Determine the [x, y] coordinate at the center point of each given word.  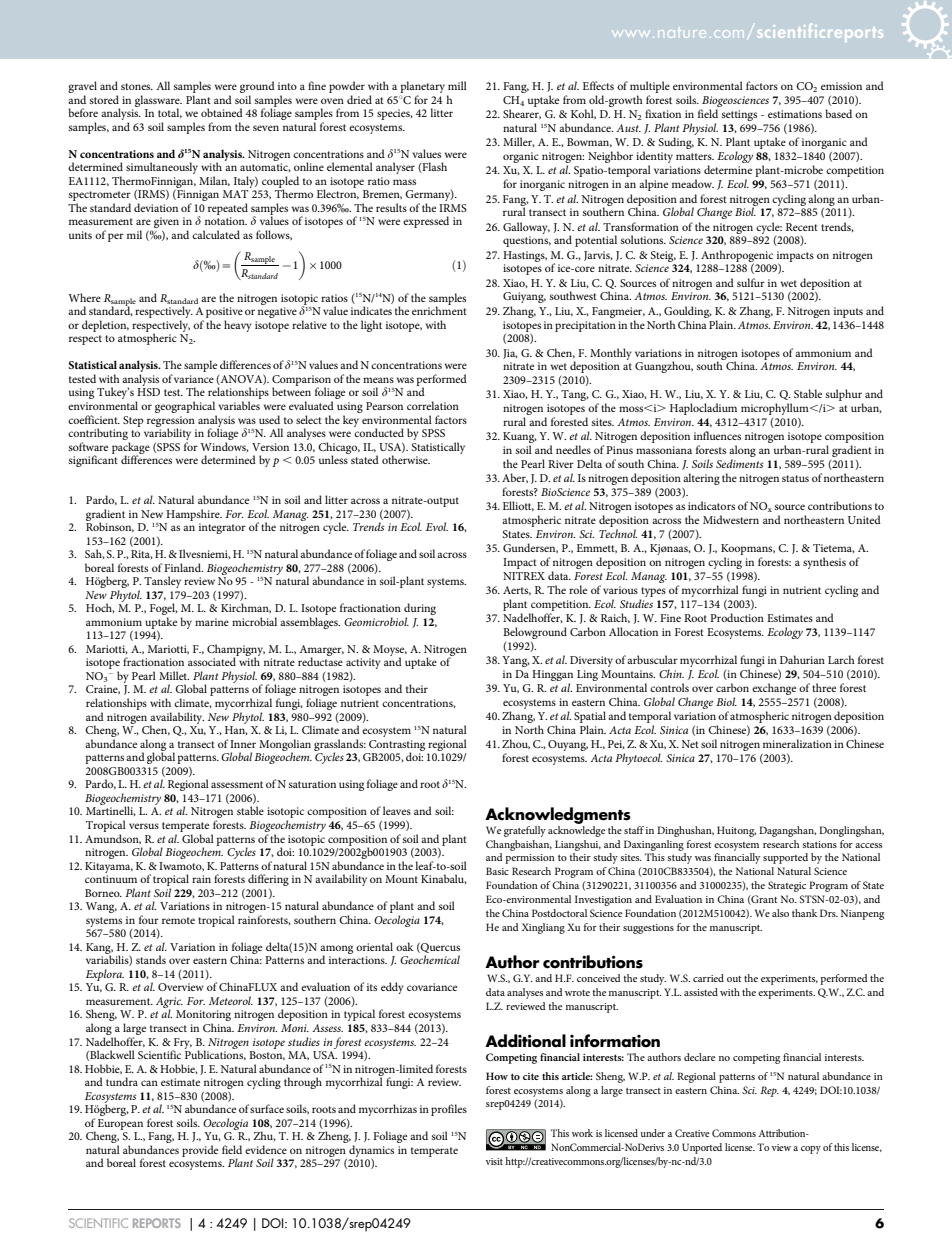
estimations [795, 114]
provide [200, 1151]
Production [737, 617]
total [170, 113]
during [420, 610]
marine [212, 622]
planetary [422, 88]
